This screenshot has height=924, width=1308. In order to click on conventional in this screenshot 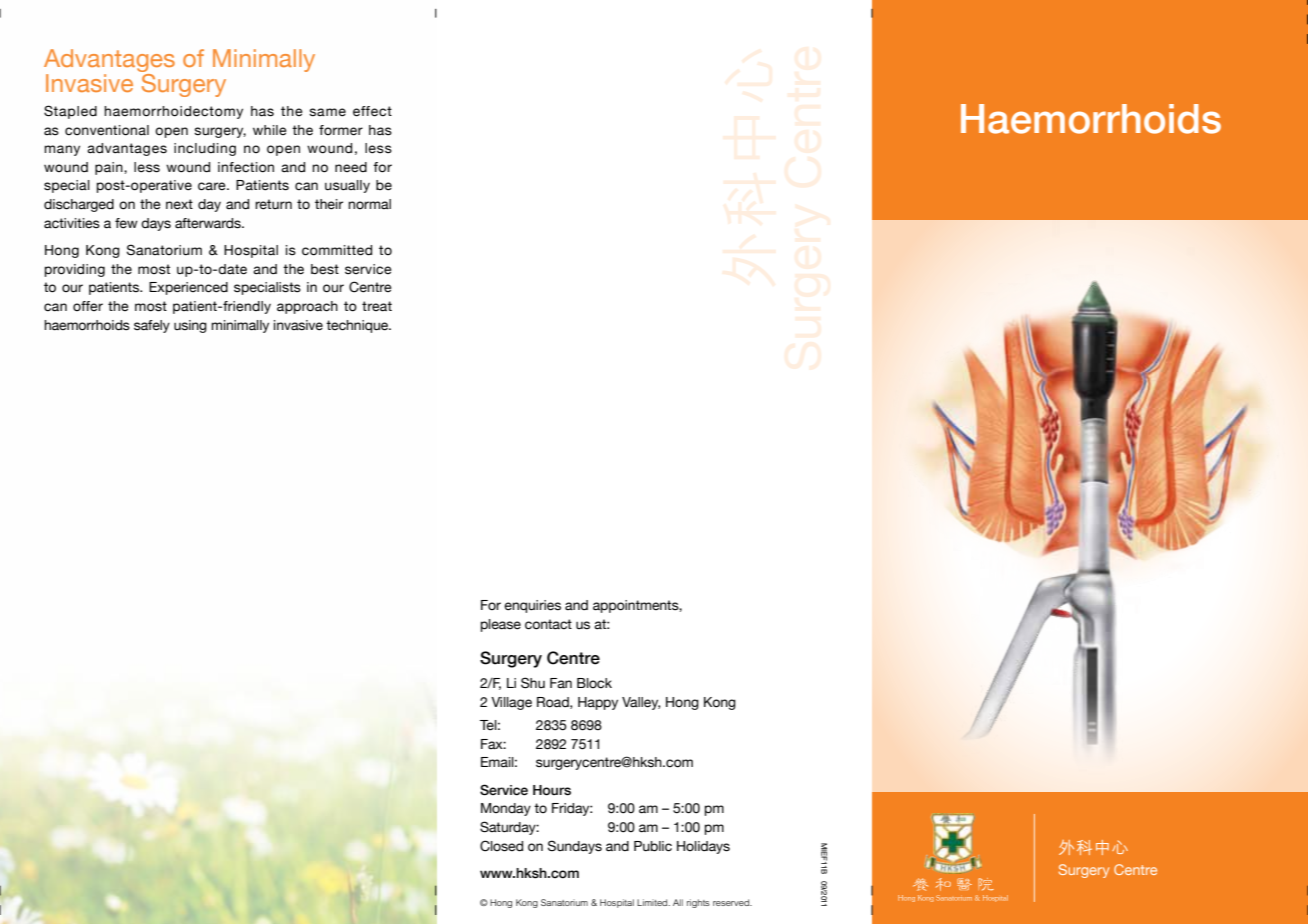, I will do `click(107, 130)`.
